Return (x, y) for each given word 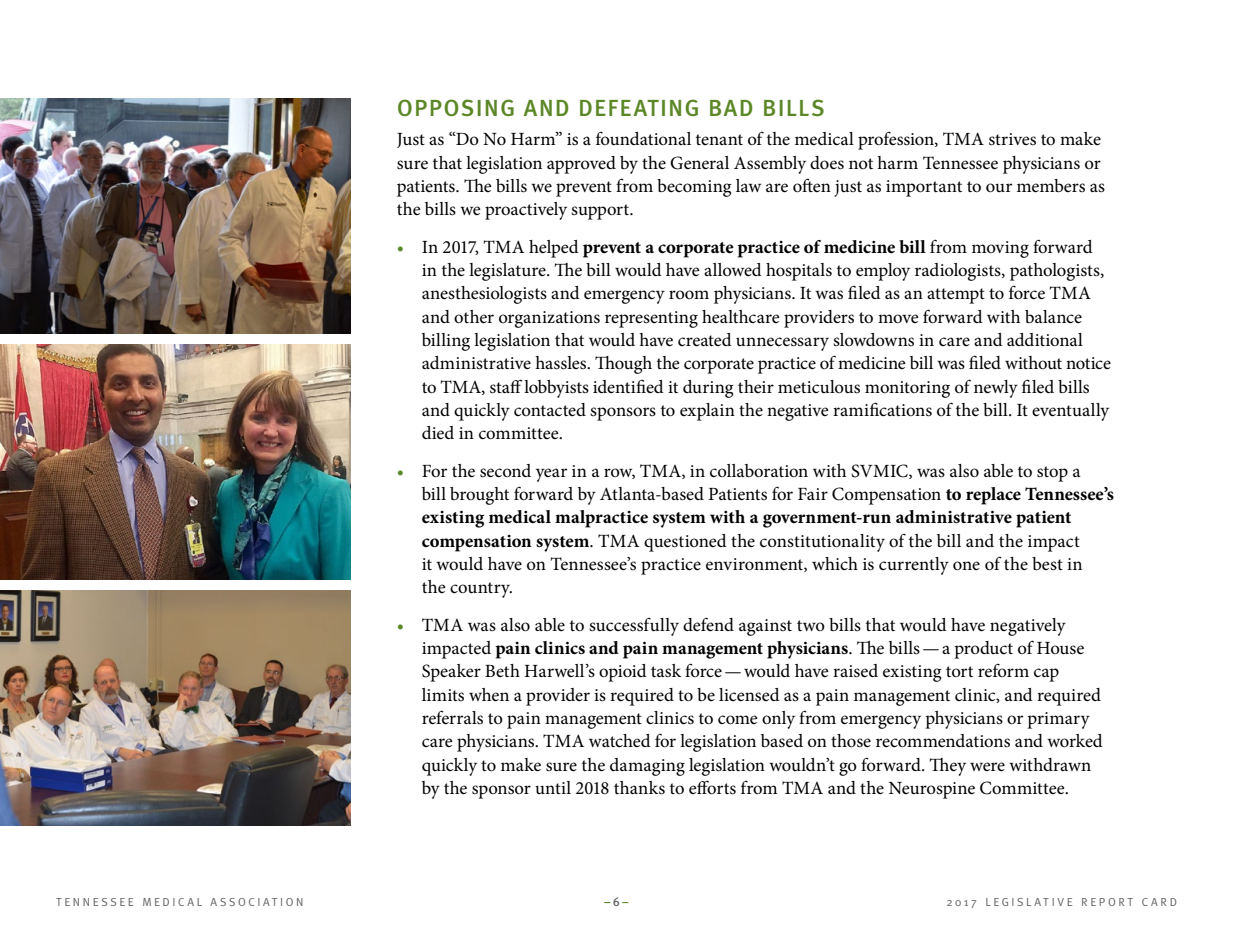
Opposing (456, 107)
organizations (549, 319)
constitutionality (822, 543)
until (553, 787)
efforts (712, 787)
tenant (719, 139)
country (481, 590)
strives (1012, 139)
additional (1045, 340)
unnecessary (782, 344)
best (1047, 563)
